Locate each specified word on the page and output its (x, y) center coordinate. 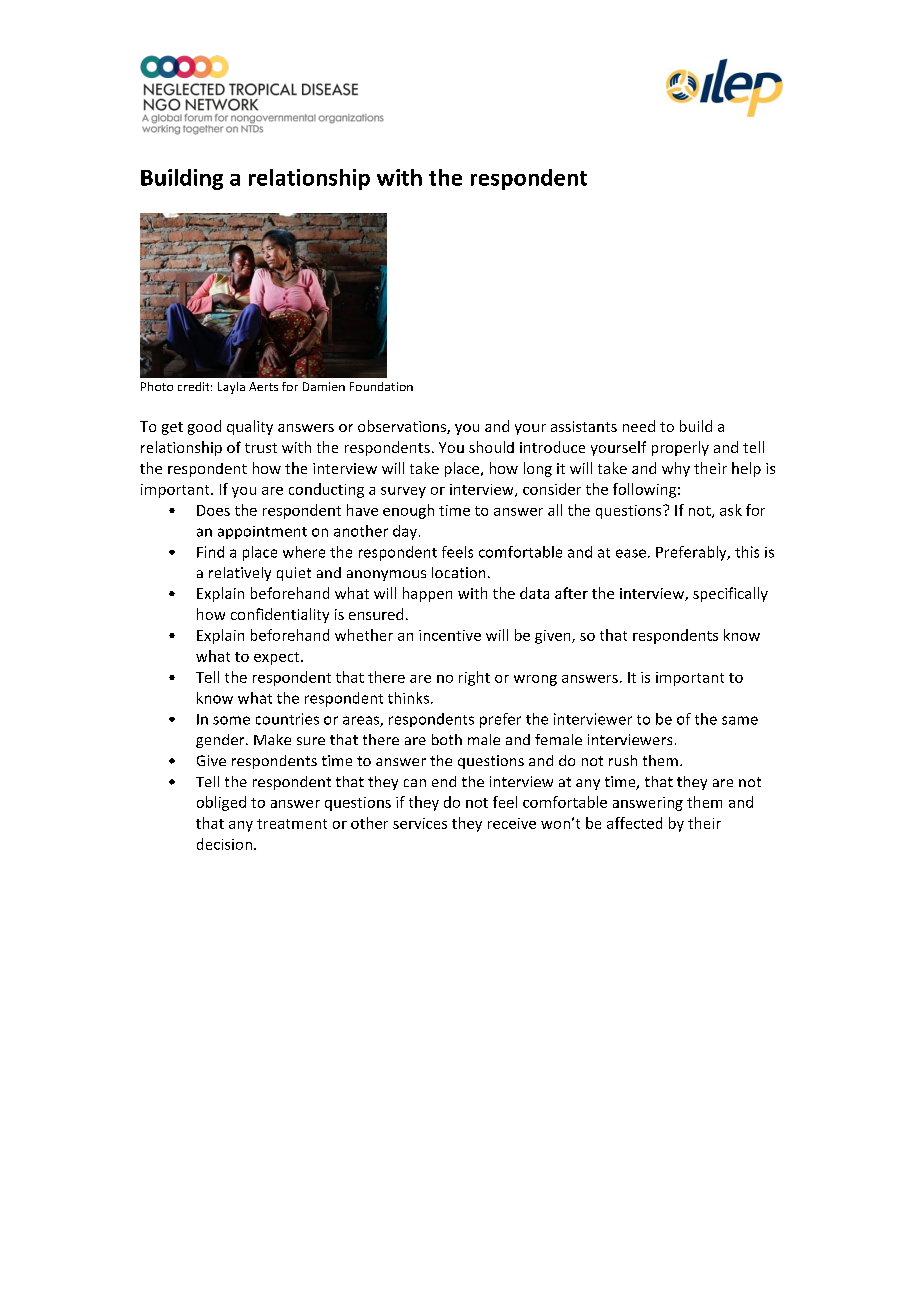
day (405, 532)
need (639, 426)
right (474, 678)
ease (631, 553)
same (740, 720)
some (231, 720)
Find (210, 552)
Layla (231, 388)
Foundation (381, 386)
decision (224, 844)
